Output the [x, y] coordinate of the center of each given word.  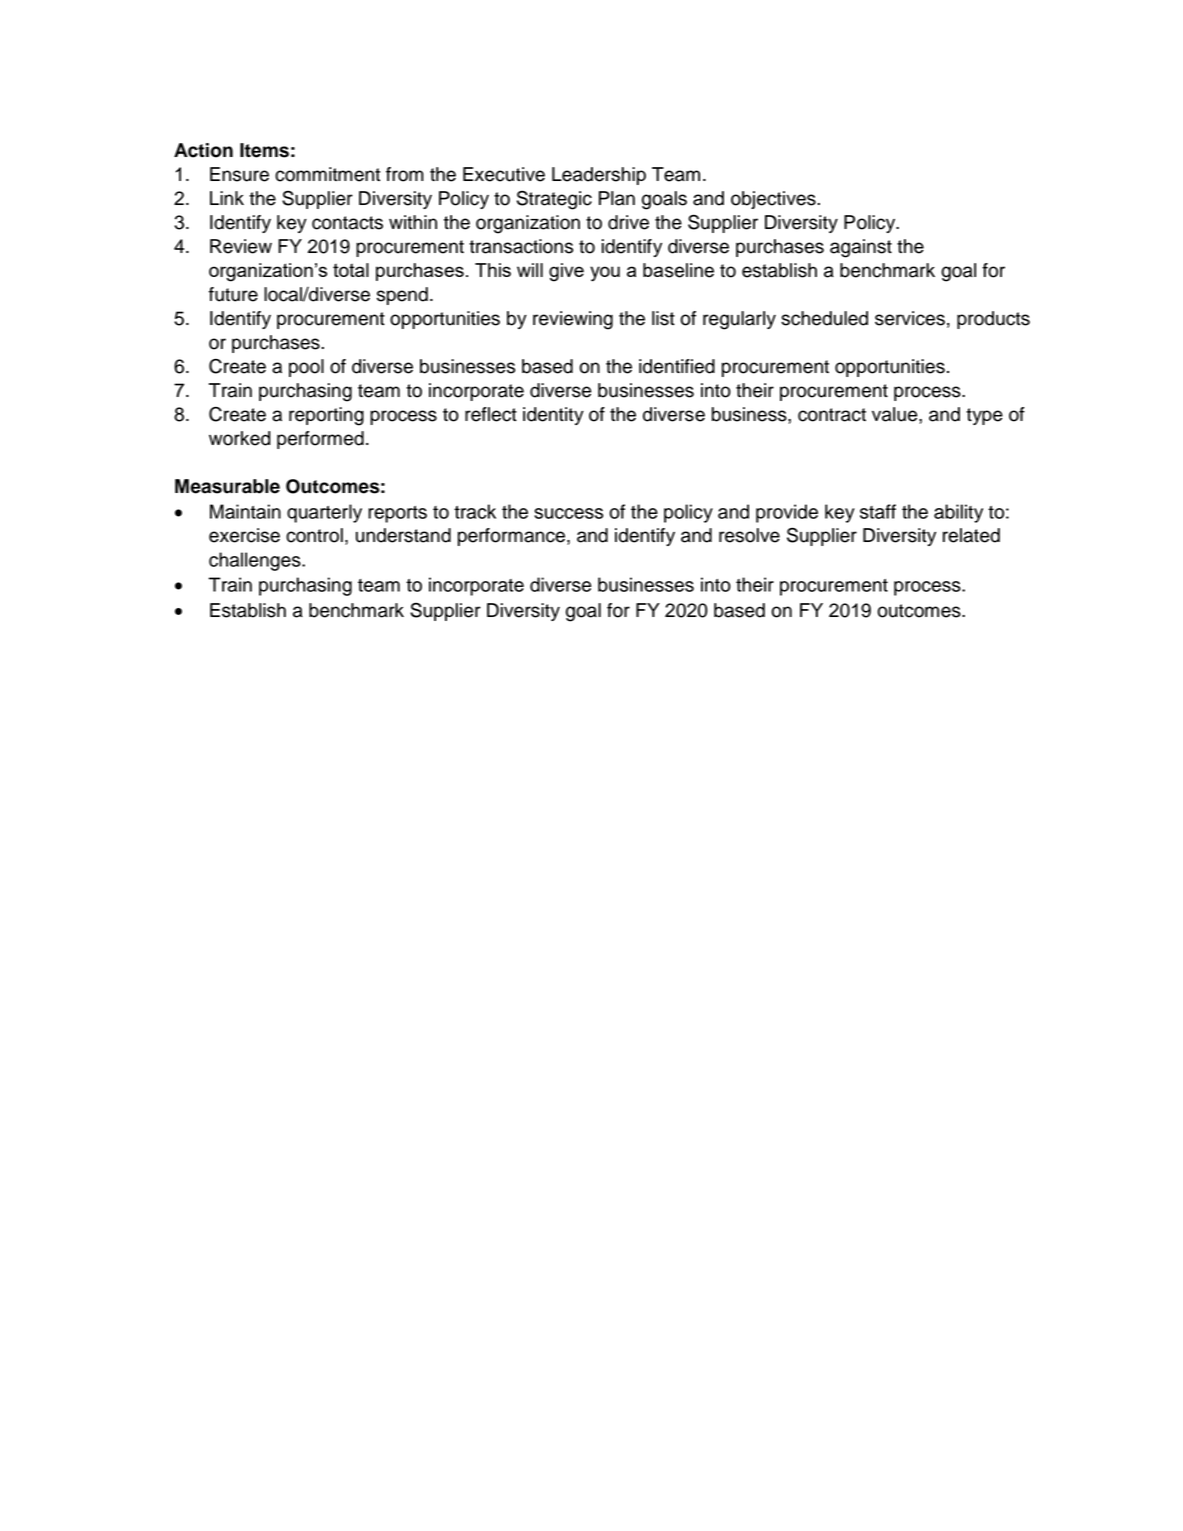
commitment [327, 174]
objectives [774, 200]
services [910, 318]
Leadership [599, 176]
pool [306, 368]
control [314, 535]
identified [677, 366]
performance [513, 537]
